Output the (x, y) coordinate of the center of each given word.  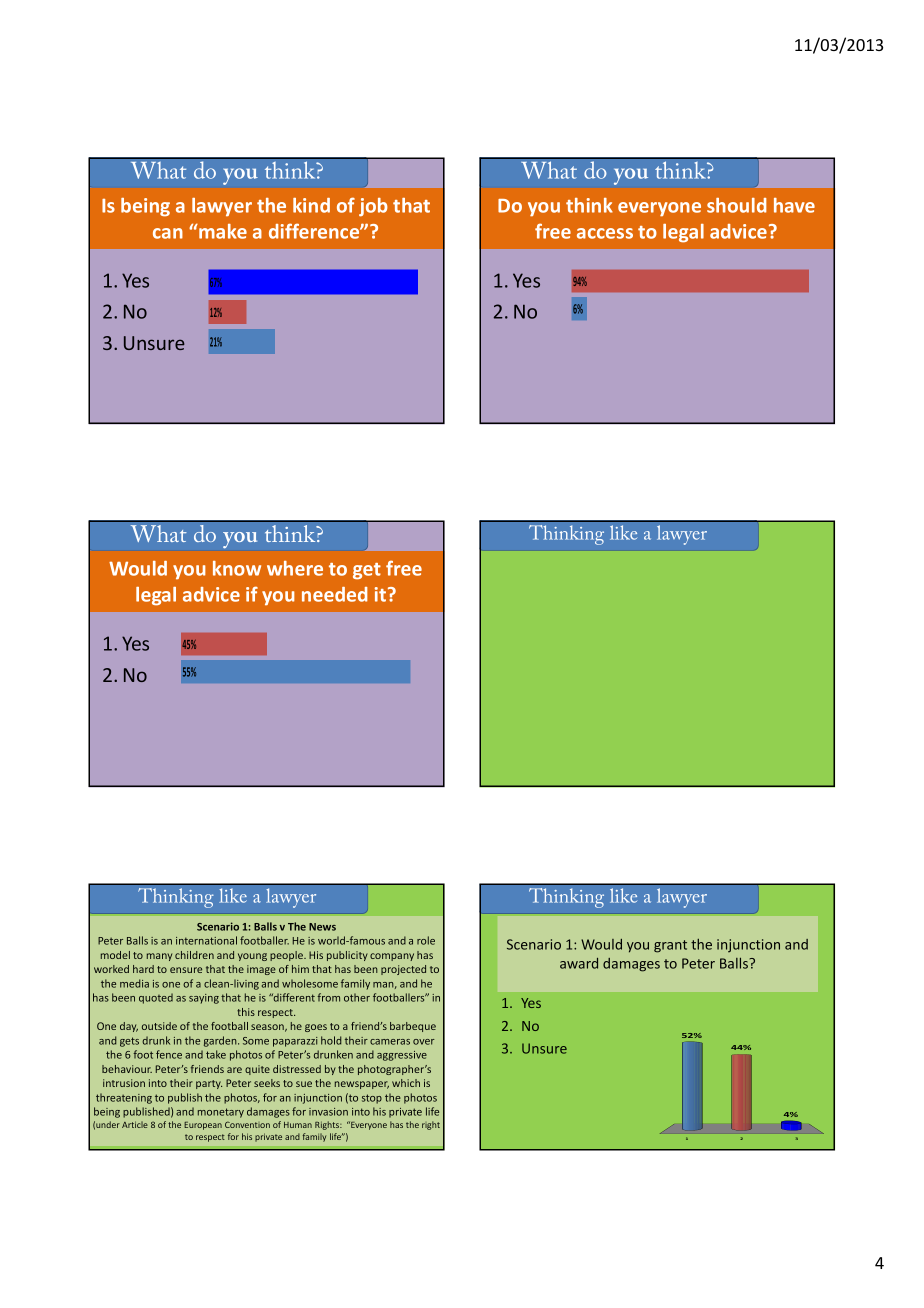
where (295, 568)
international (206, 940)
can (168, 233)
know (237, 568)
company (392, 957)
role (426, 940)
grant (670, 946)
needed (335, 594)
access (605, 233)
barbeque (413, 1027)
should (737, 205)
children (194, 955)
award (579, 963)
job (373, 207)
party (209, 1084)
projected (403, 970)
